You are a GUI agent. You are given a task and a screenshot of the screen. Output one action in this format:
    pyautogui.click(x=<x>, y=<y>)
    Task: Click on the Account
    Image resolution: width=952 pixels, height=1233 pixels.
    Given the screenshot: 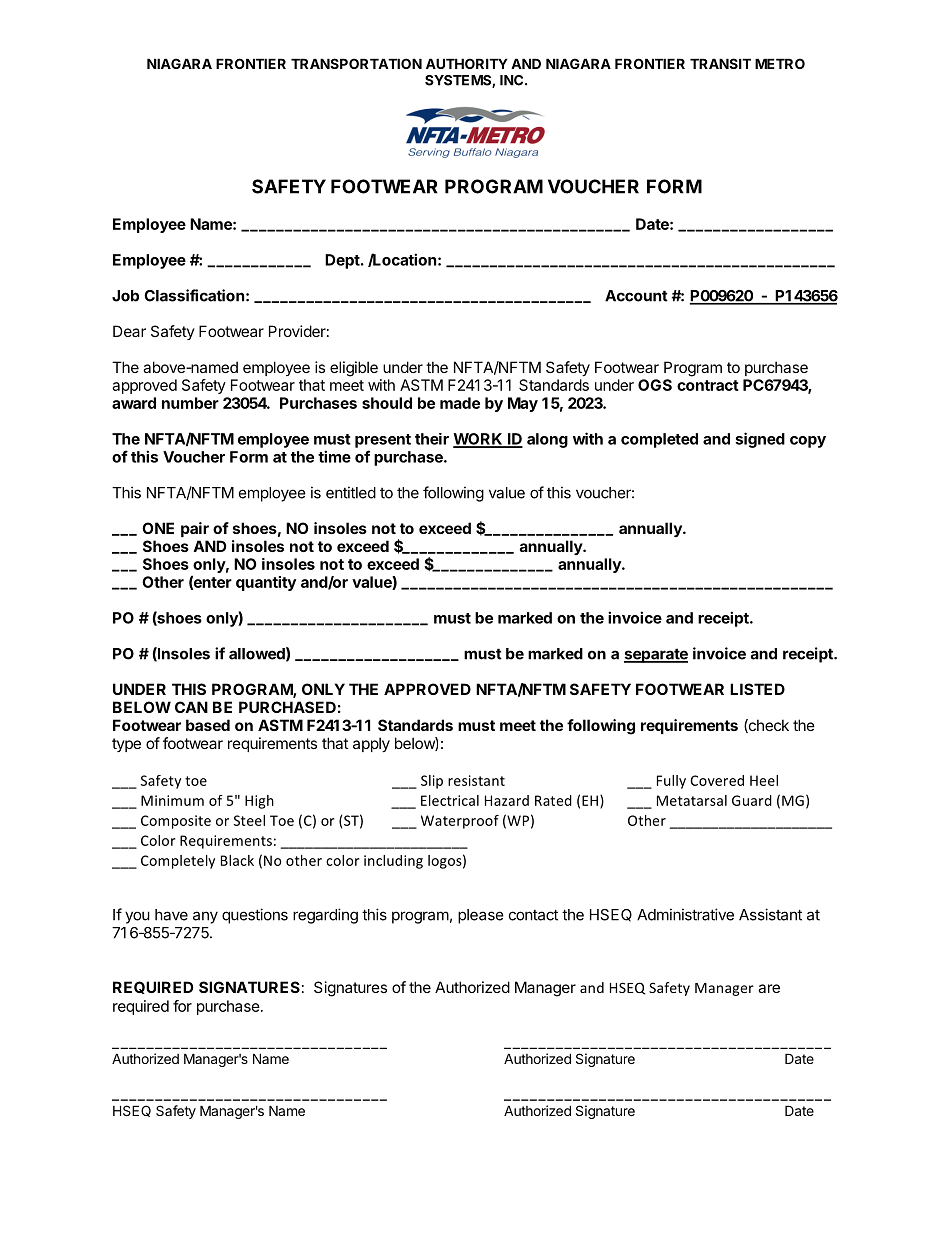 What is the action you would take?
    pyautogui.click(x=636, y=296)
